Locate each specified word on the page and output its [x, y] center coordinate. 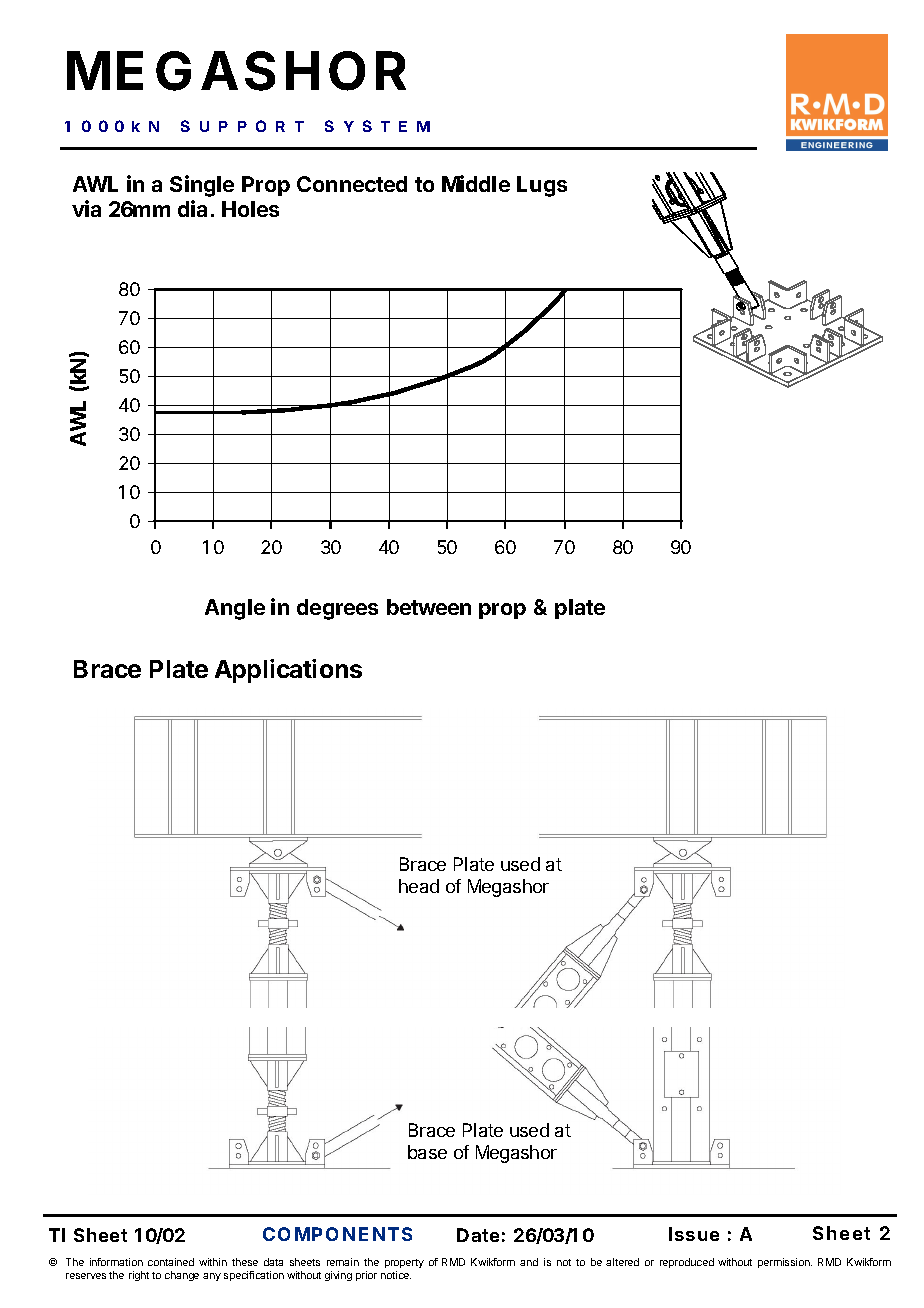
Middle [476, 183]
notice [396, 1275]
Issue [694, 1234]
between [429, 607]
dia [192, 208]
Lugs [542, 186]
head [419, 886]
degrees [337, 609]
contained [171, 1262]
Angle [235, 609]
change [182, 1276]
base [427, 1152]
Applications [288, 671]
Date [478, 1235]
